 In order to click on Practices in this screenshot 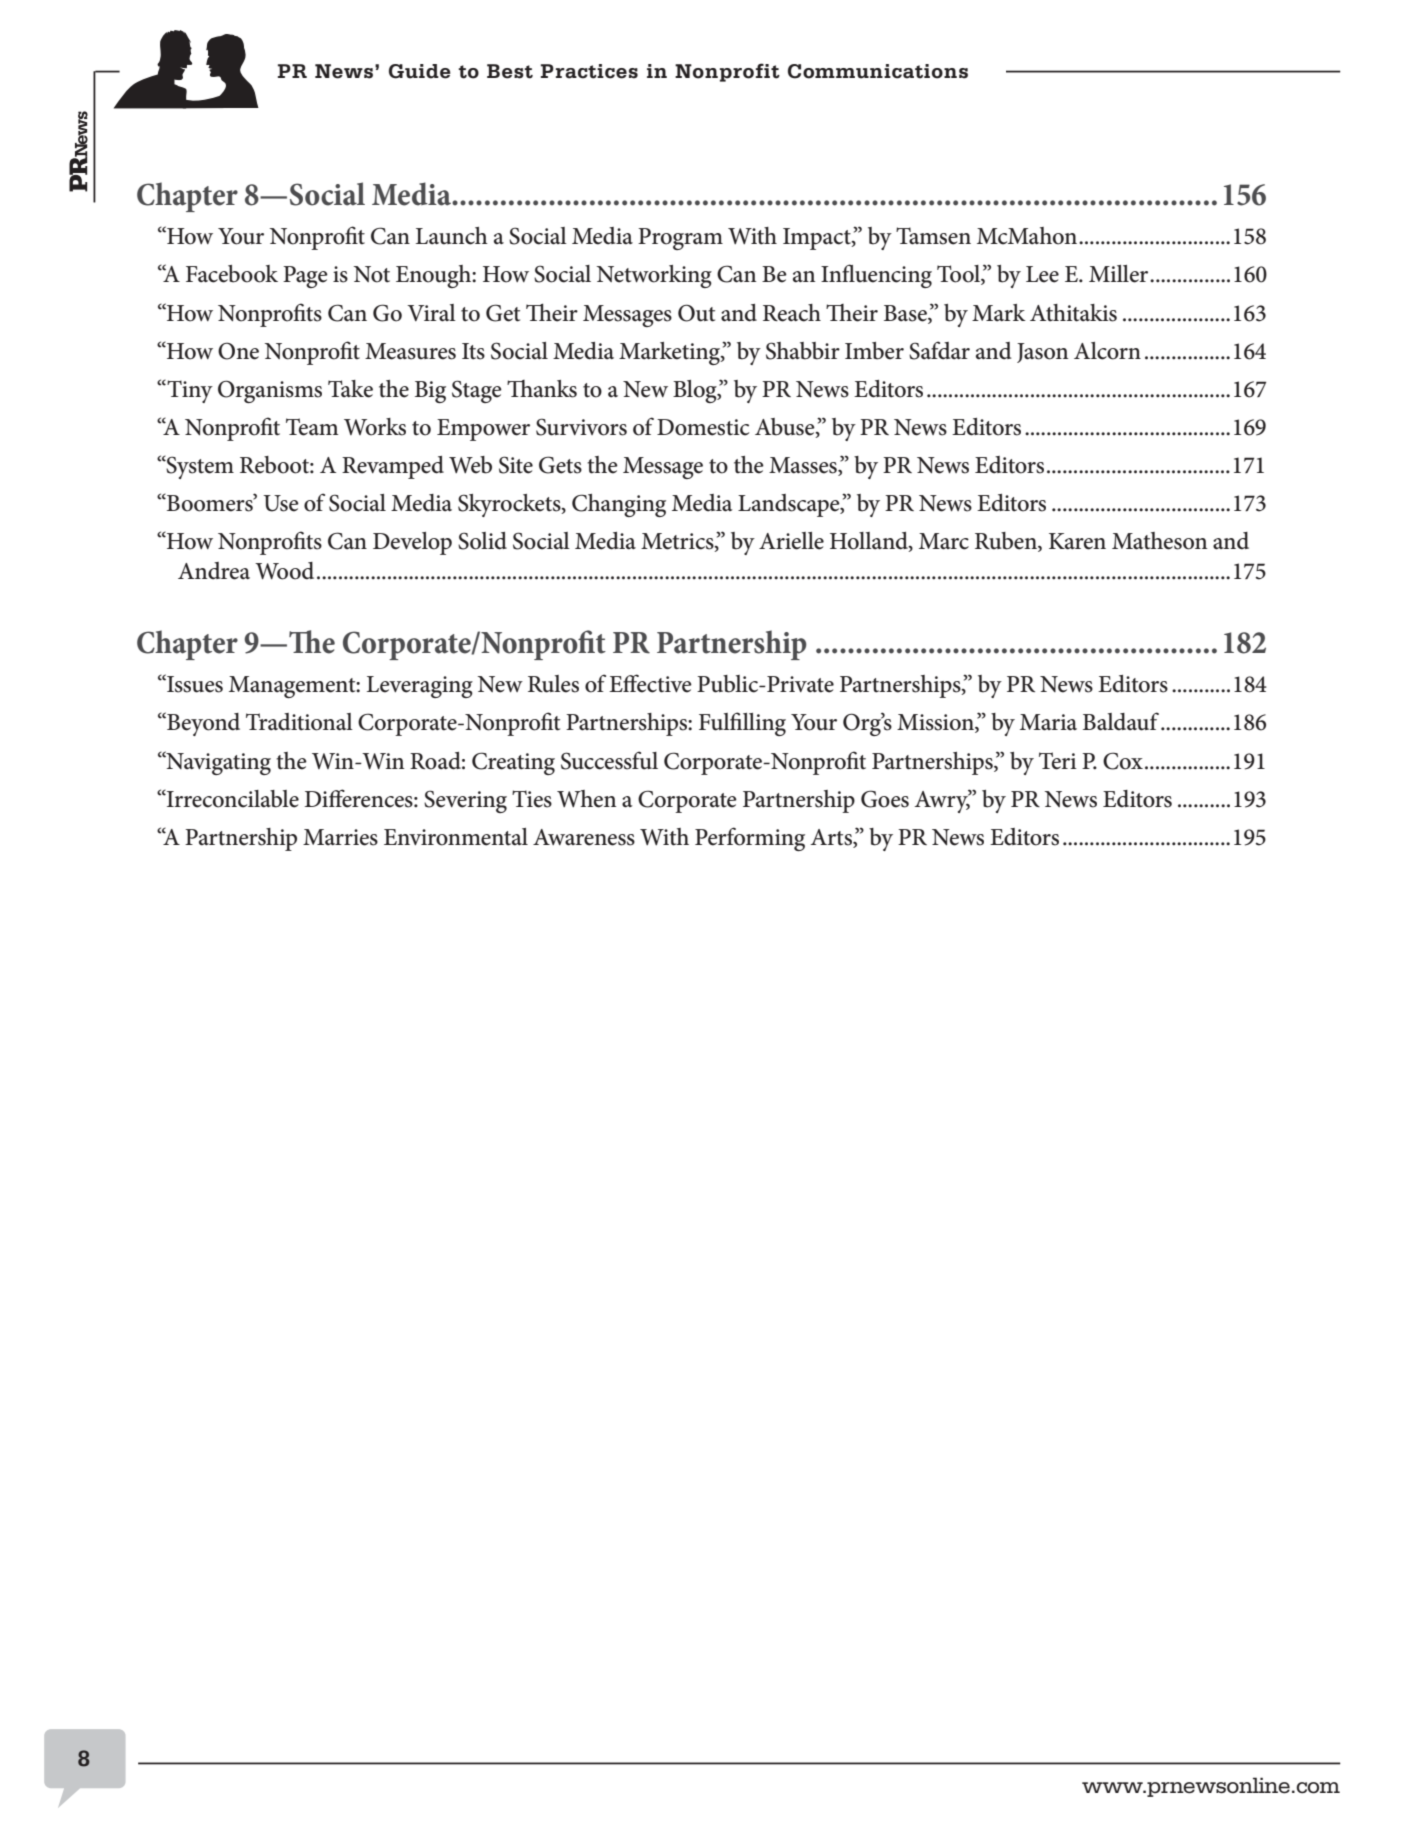, I will do `click(589, 71)`.
